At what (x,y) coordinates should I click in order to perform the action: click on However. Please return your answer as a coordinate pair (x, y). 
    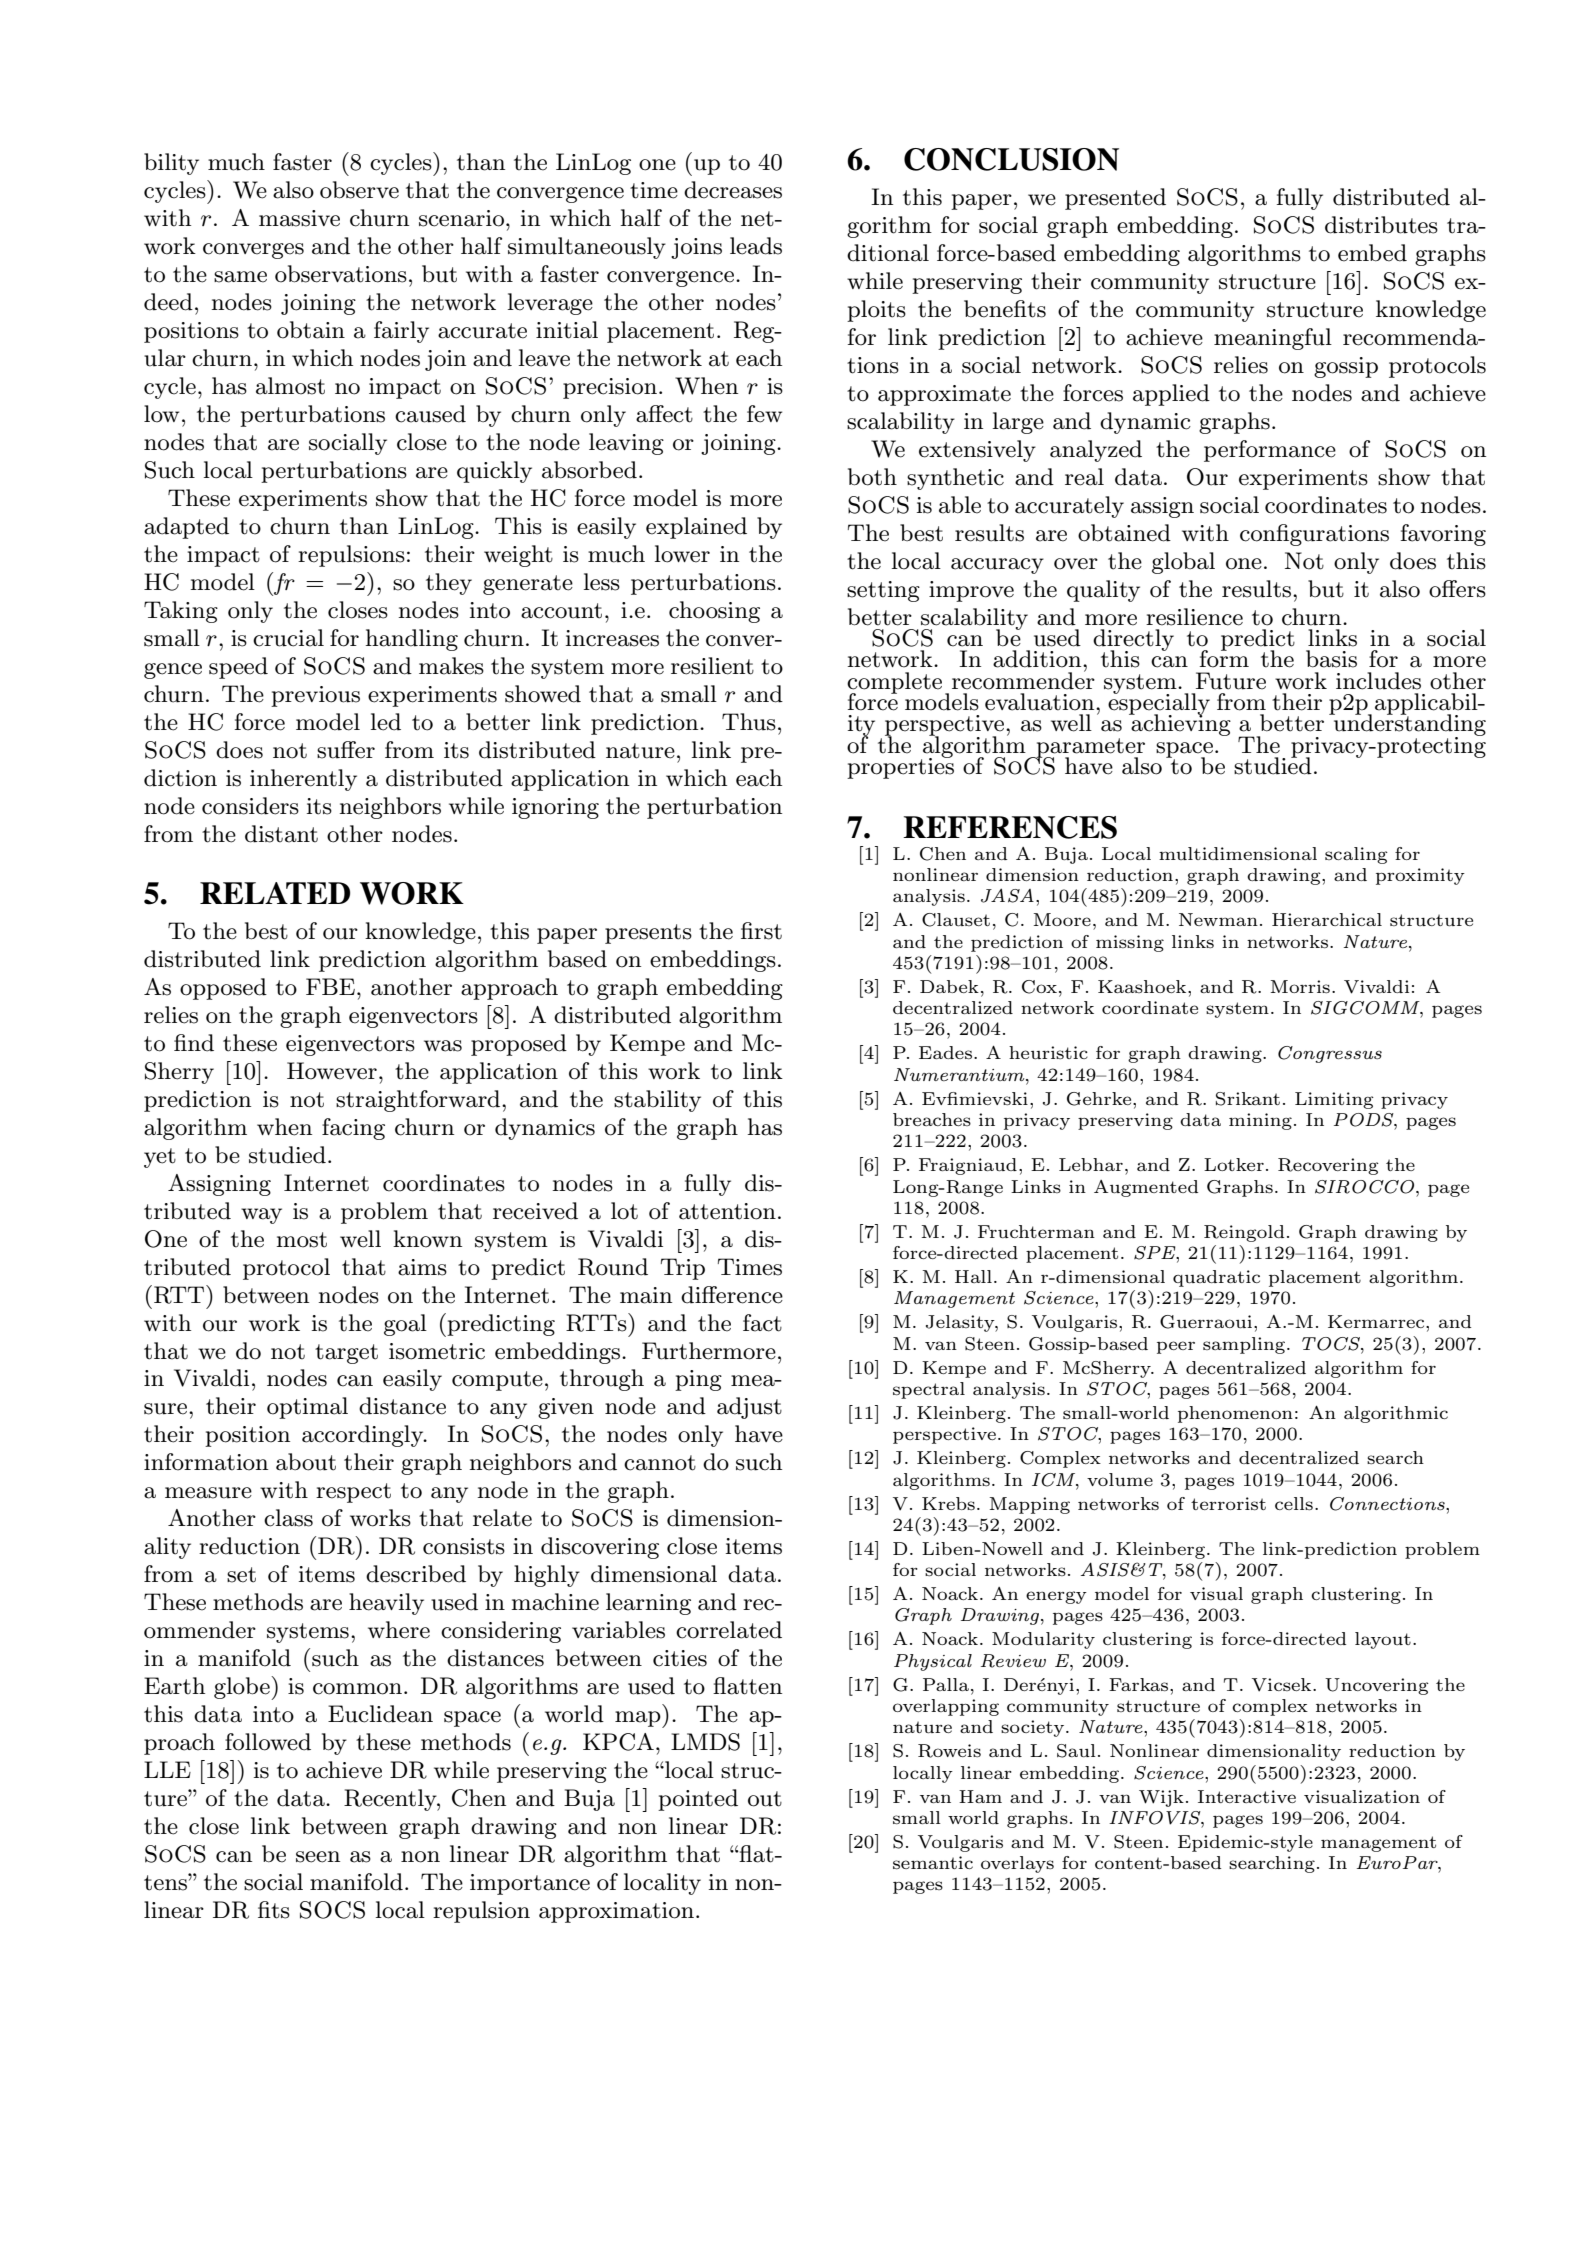
    Looking at the image, I should click on (332, 1071).
